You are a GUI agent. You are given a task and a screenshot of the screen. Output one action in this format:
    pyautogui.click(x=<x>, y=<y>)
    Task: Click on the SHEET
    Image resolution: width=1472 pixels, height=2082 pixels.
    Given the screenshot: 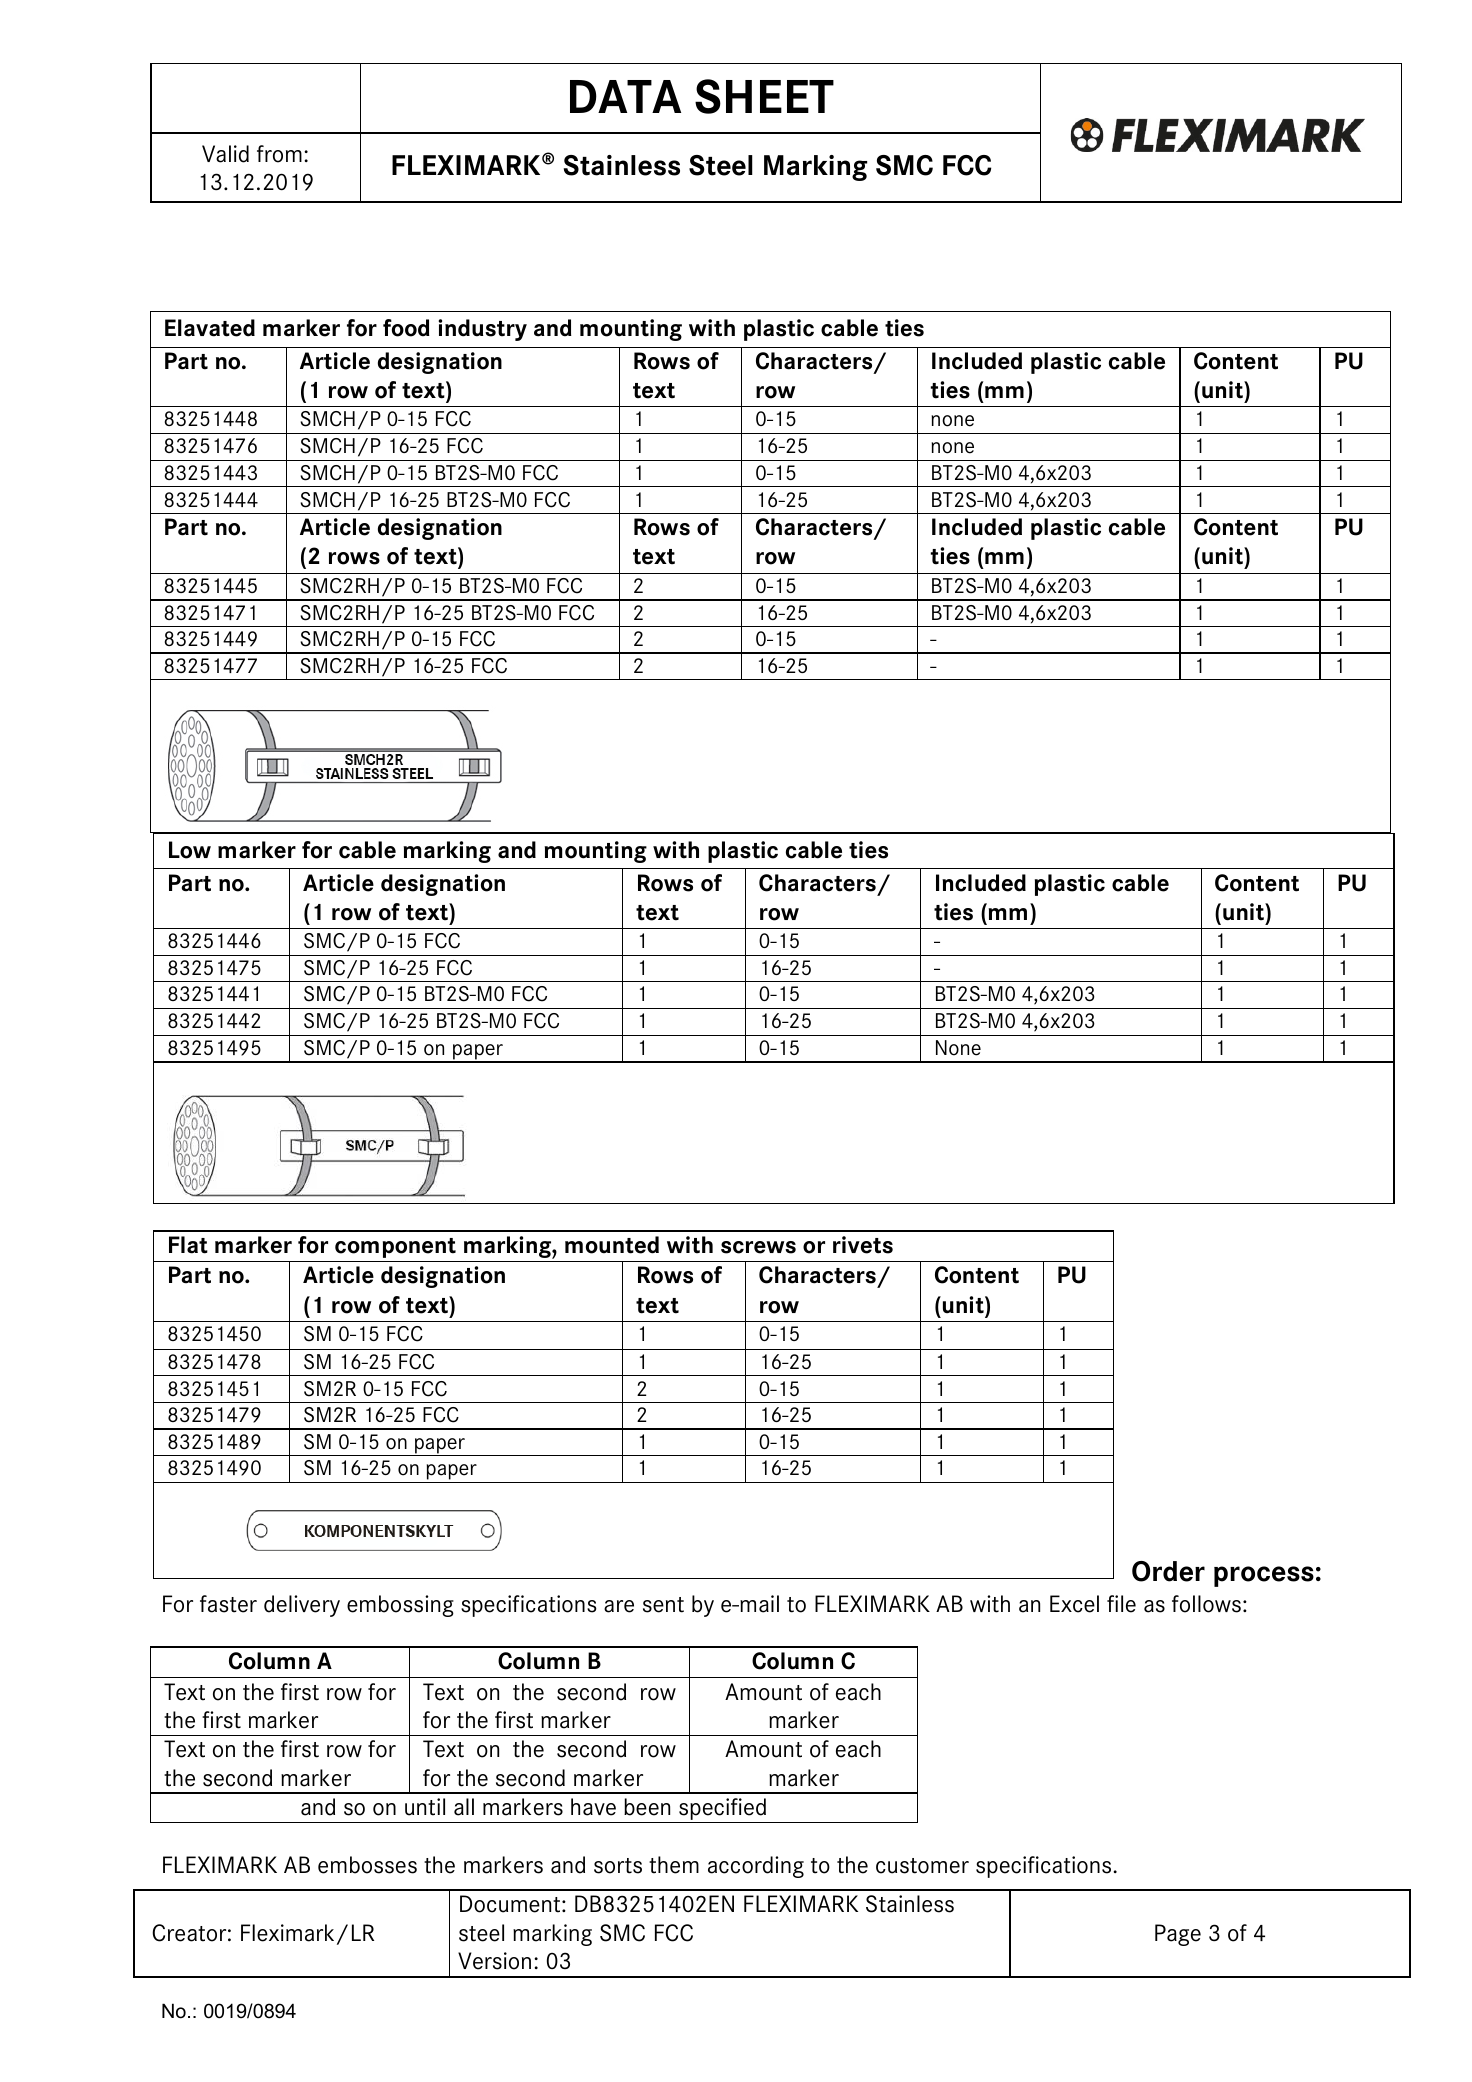 What is the action you would take?
    pyautogui.click(x=764, y=96)
